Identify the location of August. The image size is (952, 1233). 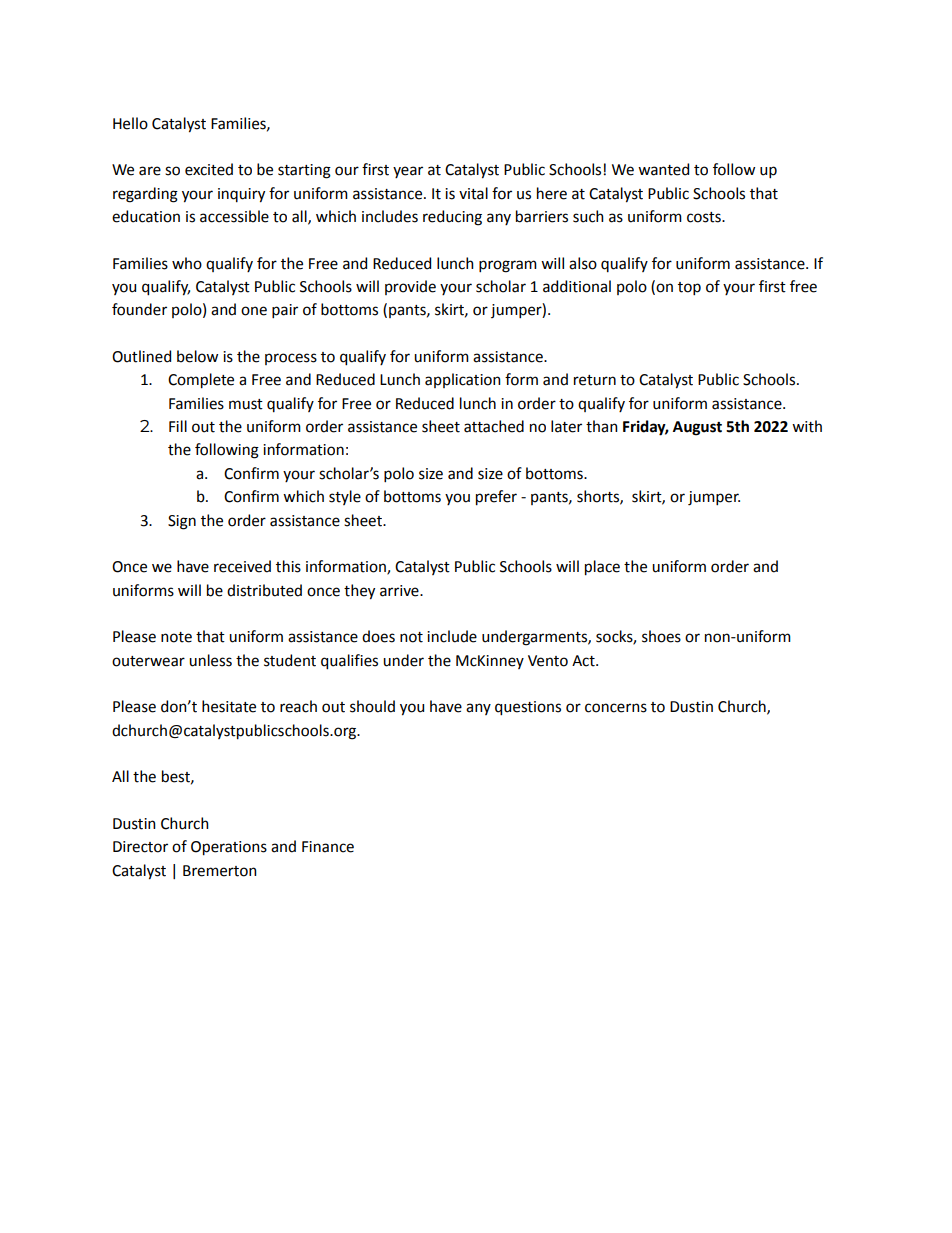
(697, 428).
